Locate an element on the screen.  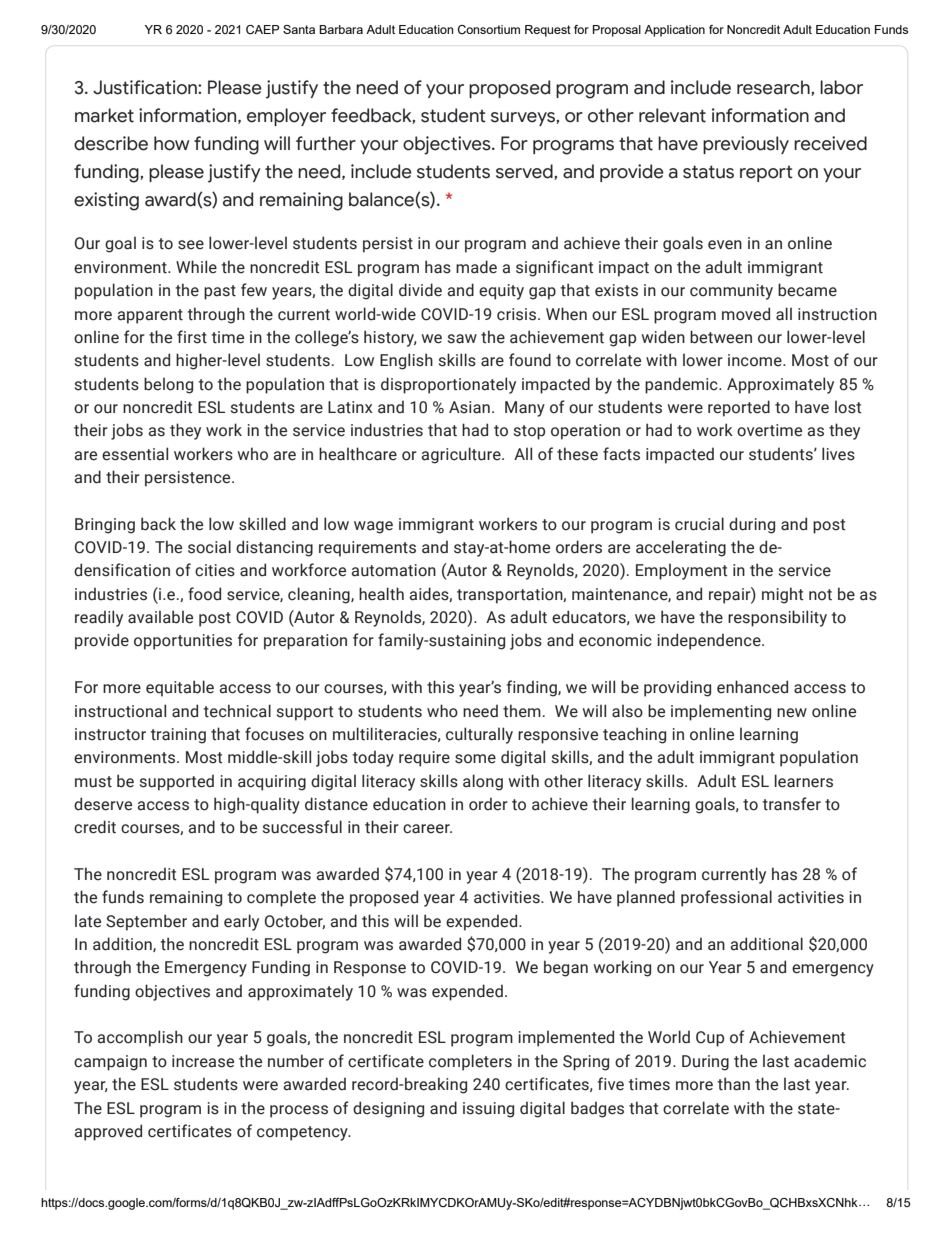
career is located at coordinates (427, 829).
